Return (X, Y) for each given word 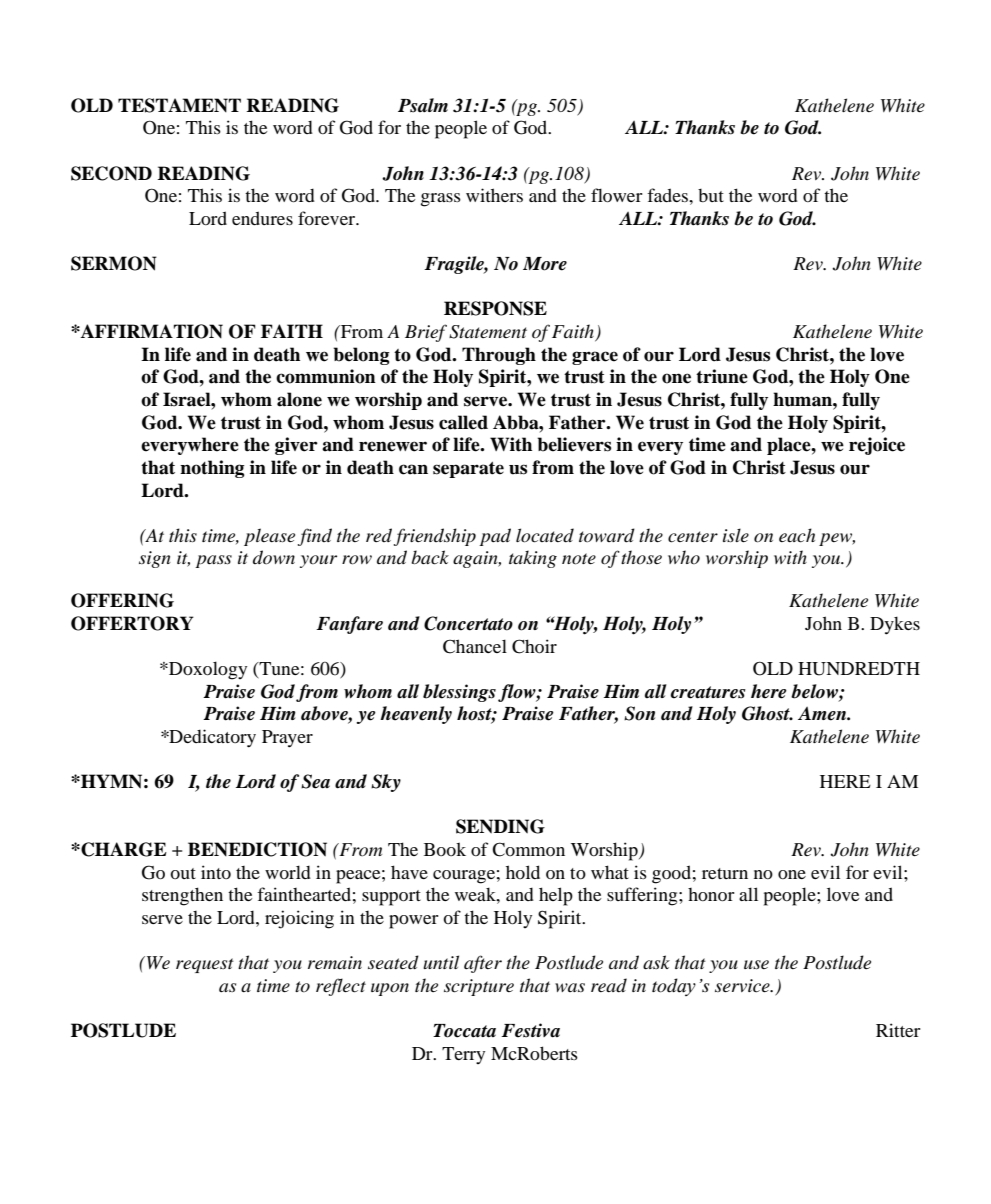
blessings (459, 693)
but (711, 195)
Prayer (287, 739)
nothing (212, 469)
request (205, 965)
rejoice (877, 446)
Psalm (423, 105)
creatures (708, 692)
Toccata (464, 1031)
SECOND (111, 173)
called (463, 422)
